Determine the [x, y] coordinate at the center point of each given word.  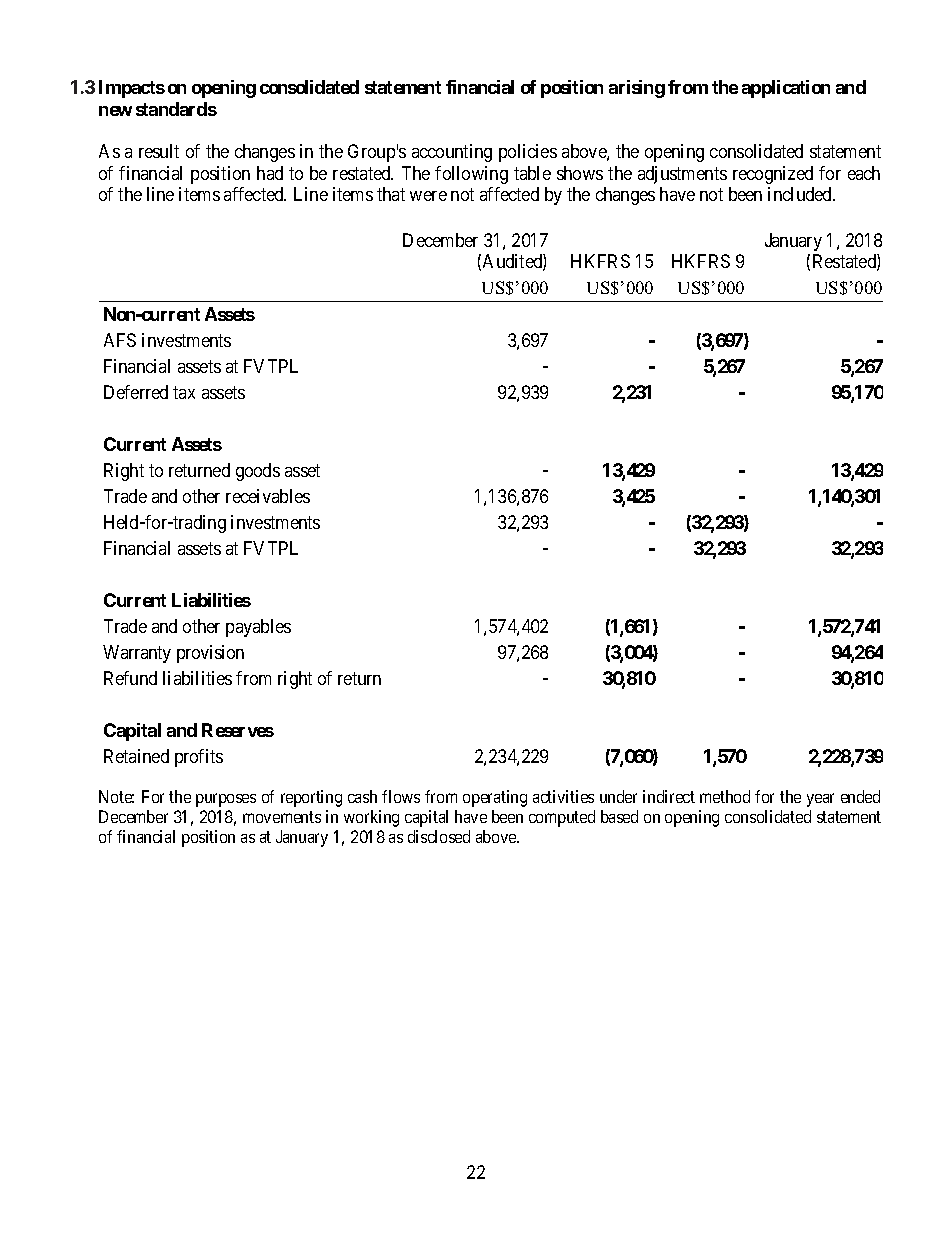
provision [210, 654]
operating [495, 798]
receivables [268, 496]
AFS [120, 340]
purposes [226, 800]
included [801, 194]
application [786, 89]
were [428, 196]
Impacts [132, 89]
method [725, 796]
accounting [452, 153]
